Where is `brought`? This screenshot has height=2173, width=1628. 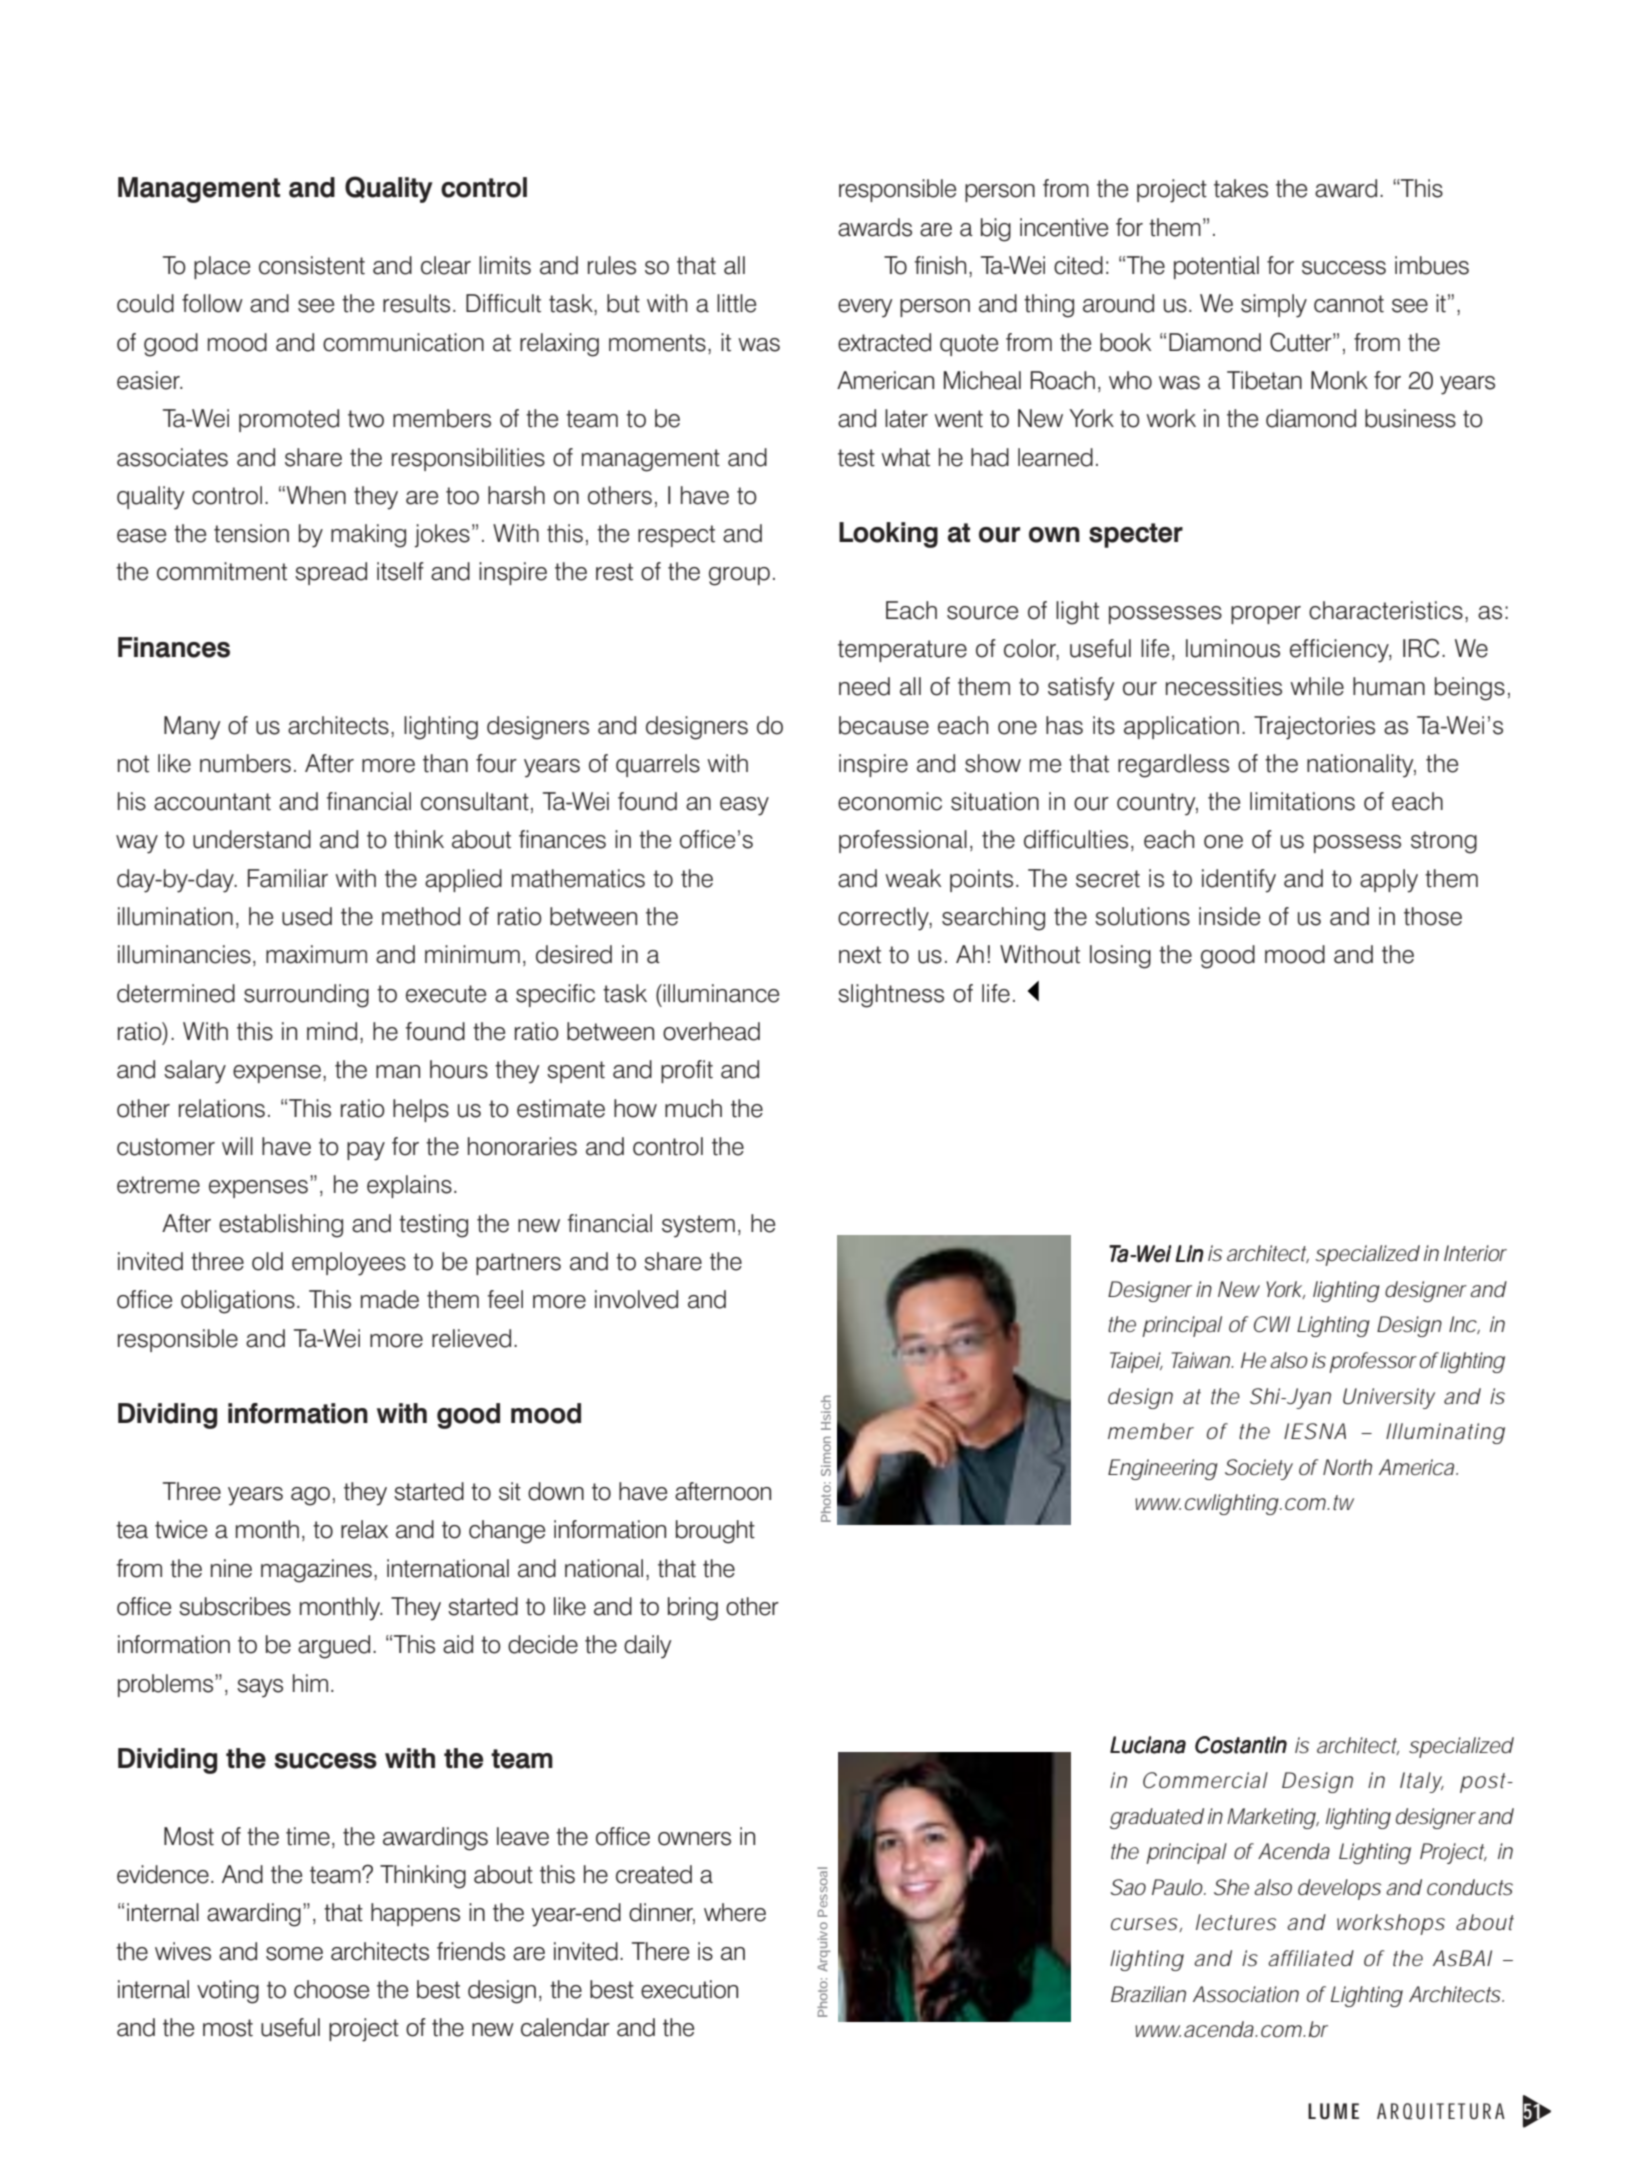
brought is located at coordinates (715, 1532).
